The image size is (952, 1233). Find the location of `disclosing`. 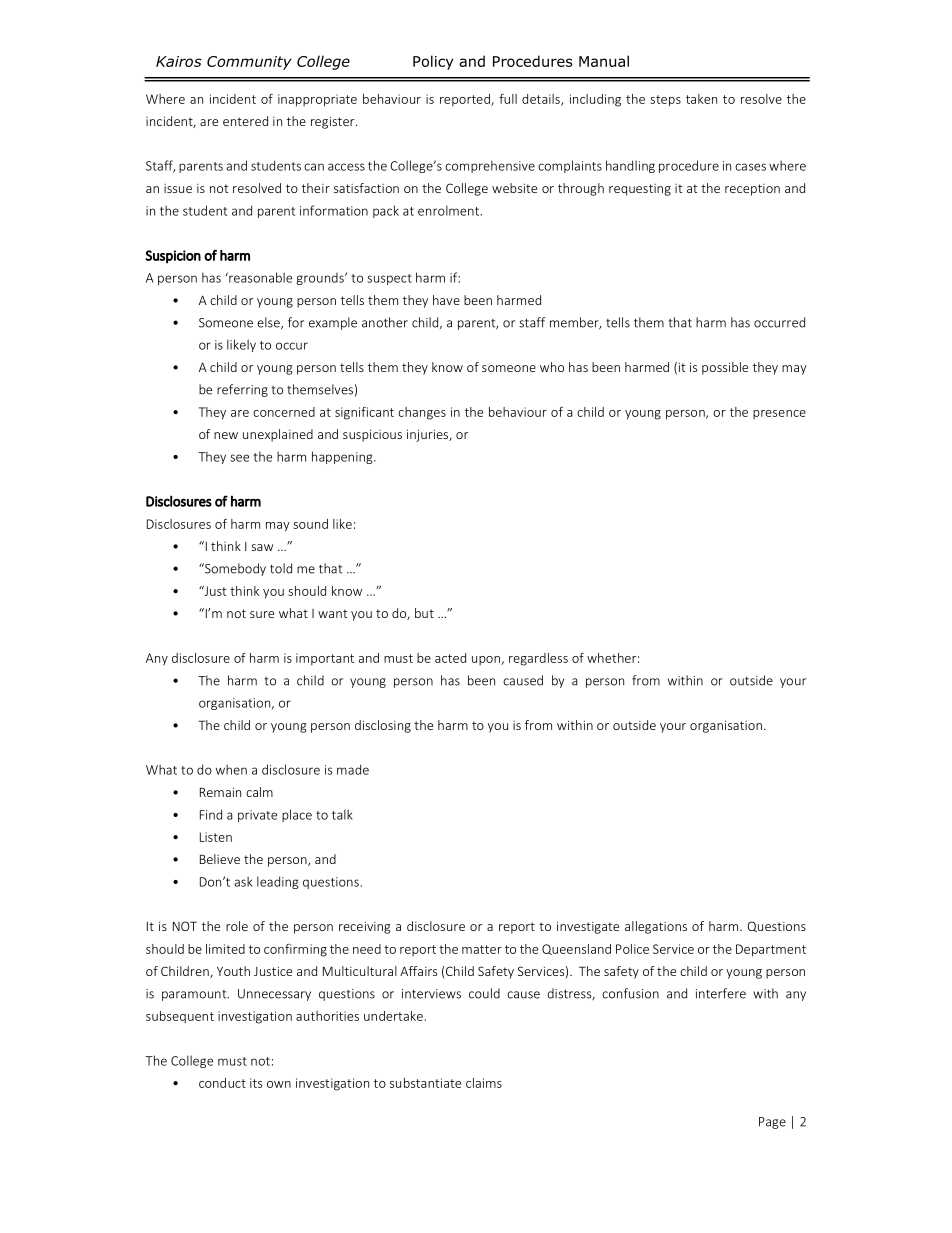

disclosing is located at coordinates (383, 726).
